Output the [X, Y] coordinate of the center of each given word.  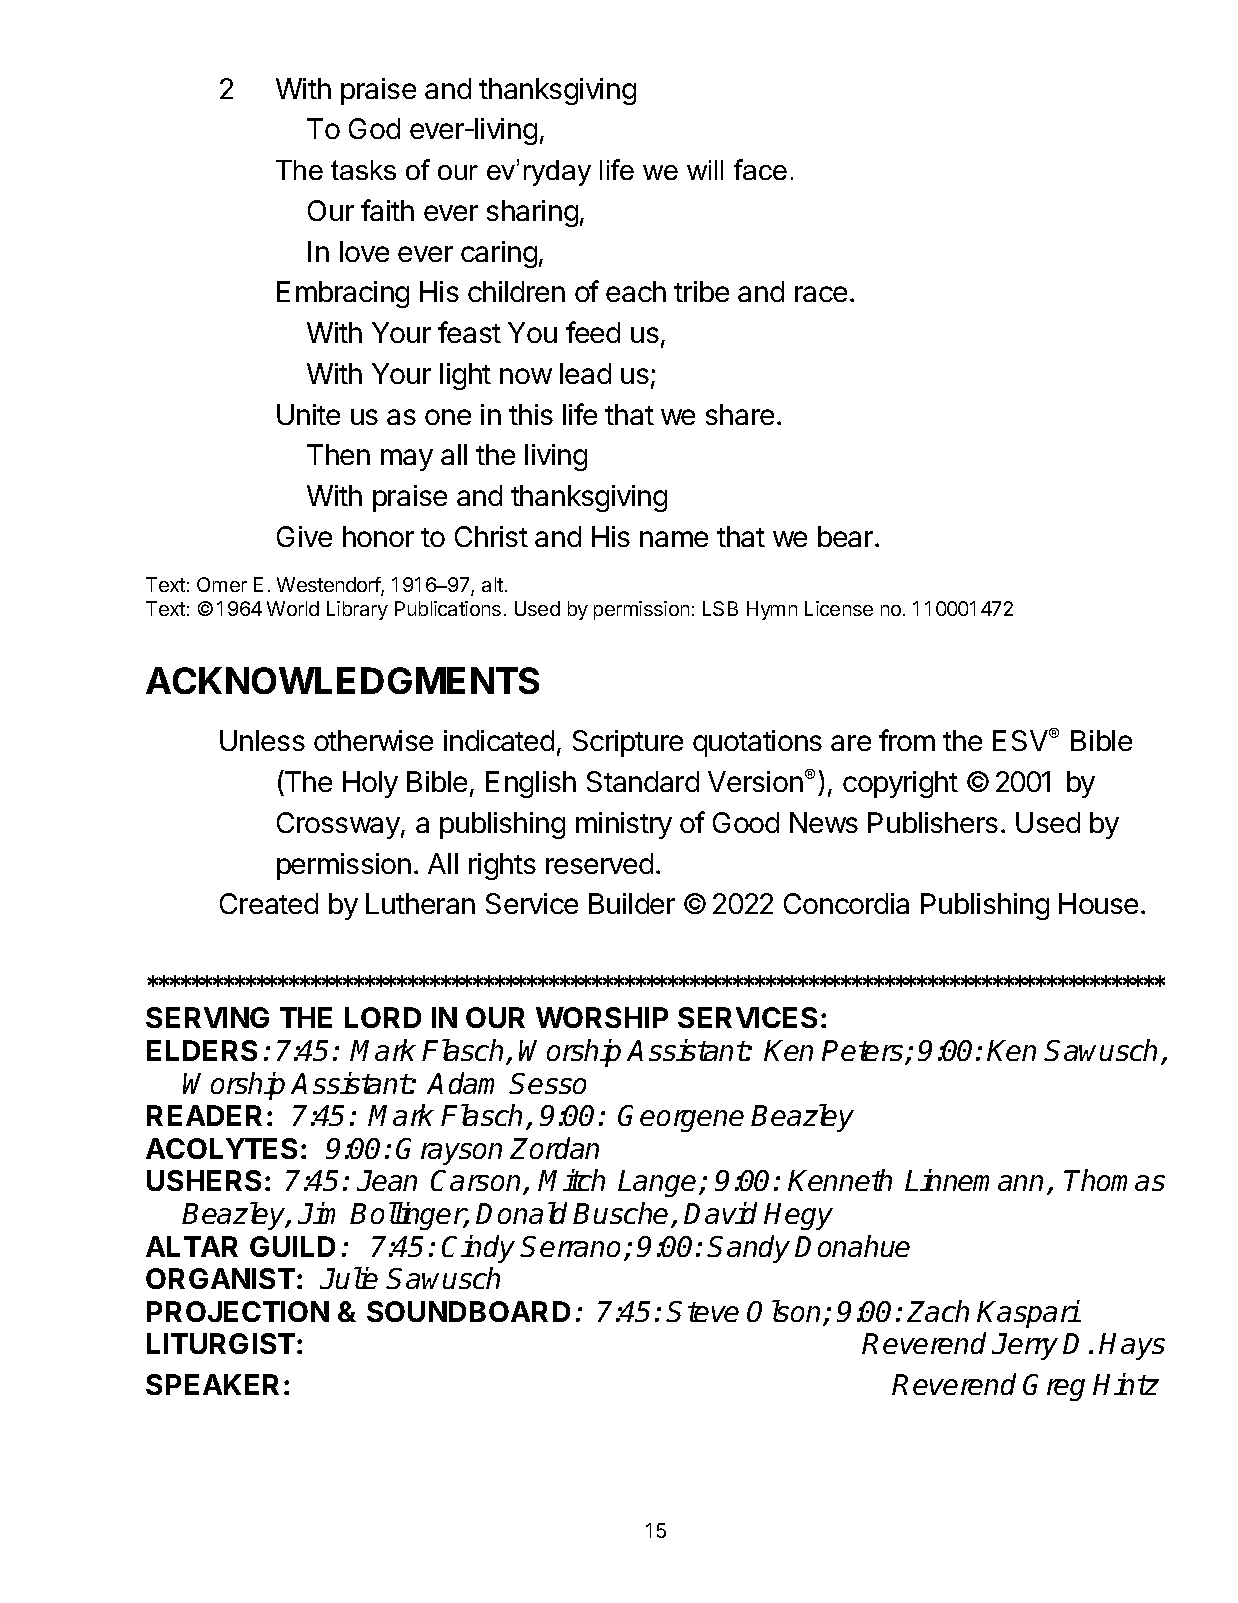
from [907, 740]
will [705, 170]
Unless [262, 740]
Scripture [628, 743]
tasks [363, 170]
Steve [703, 1311]
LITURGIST [221, 1343]
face [760, 169]
